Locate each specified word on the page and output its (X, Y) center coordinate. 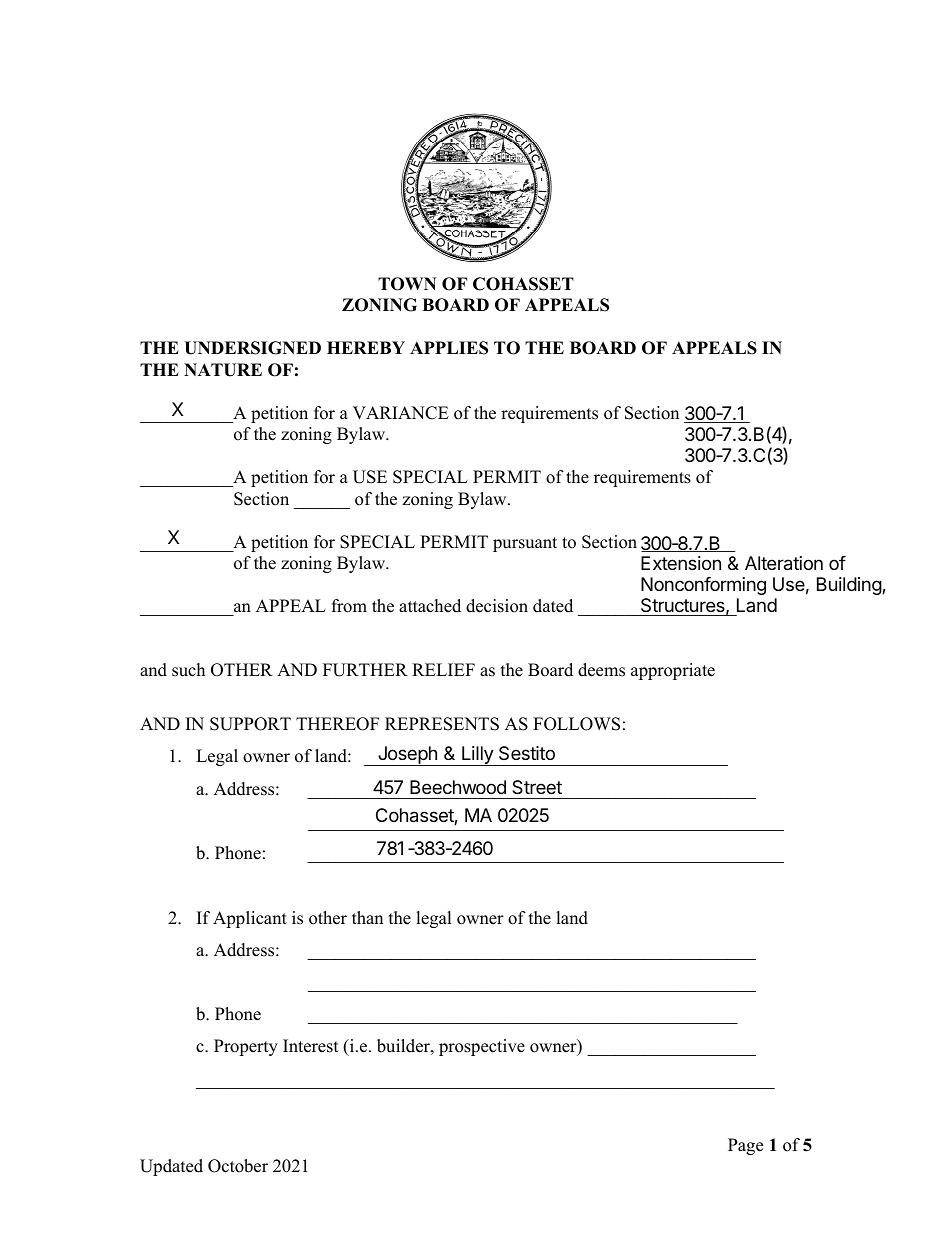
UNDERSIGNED (252, 348)
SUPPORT (250, 724)
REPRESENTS (442, 724)
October (238, 1166)
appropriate (673, 671)
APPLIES (449, 348)
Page (745, 1146)
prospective (482, 1047)
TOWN (407, 284)
